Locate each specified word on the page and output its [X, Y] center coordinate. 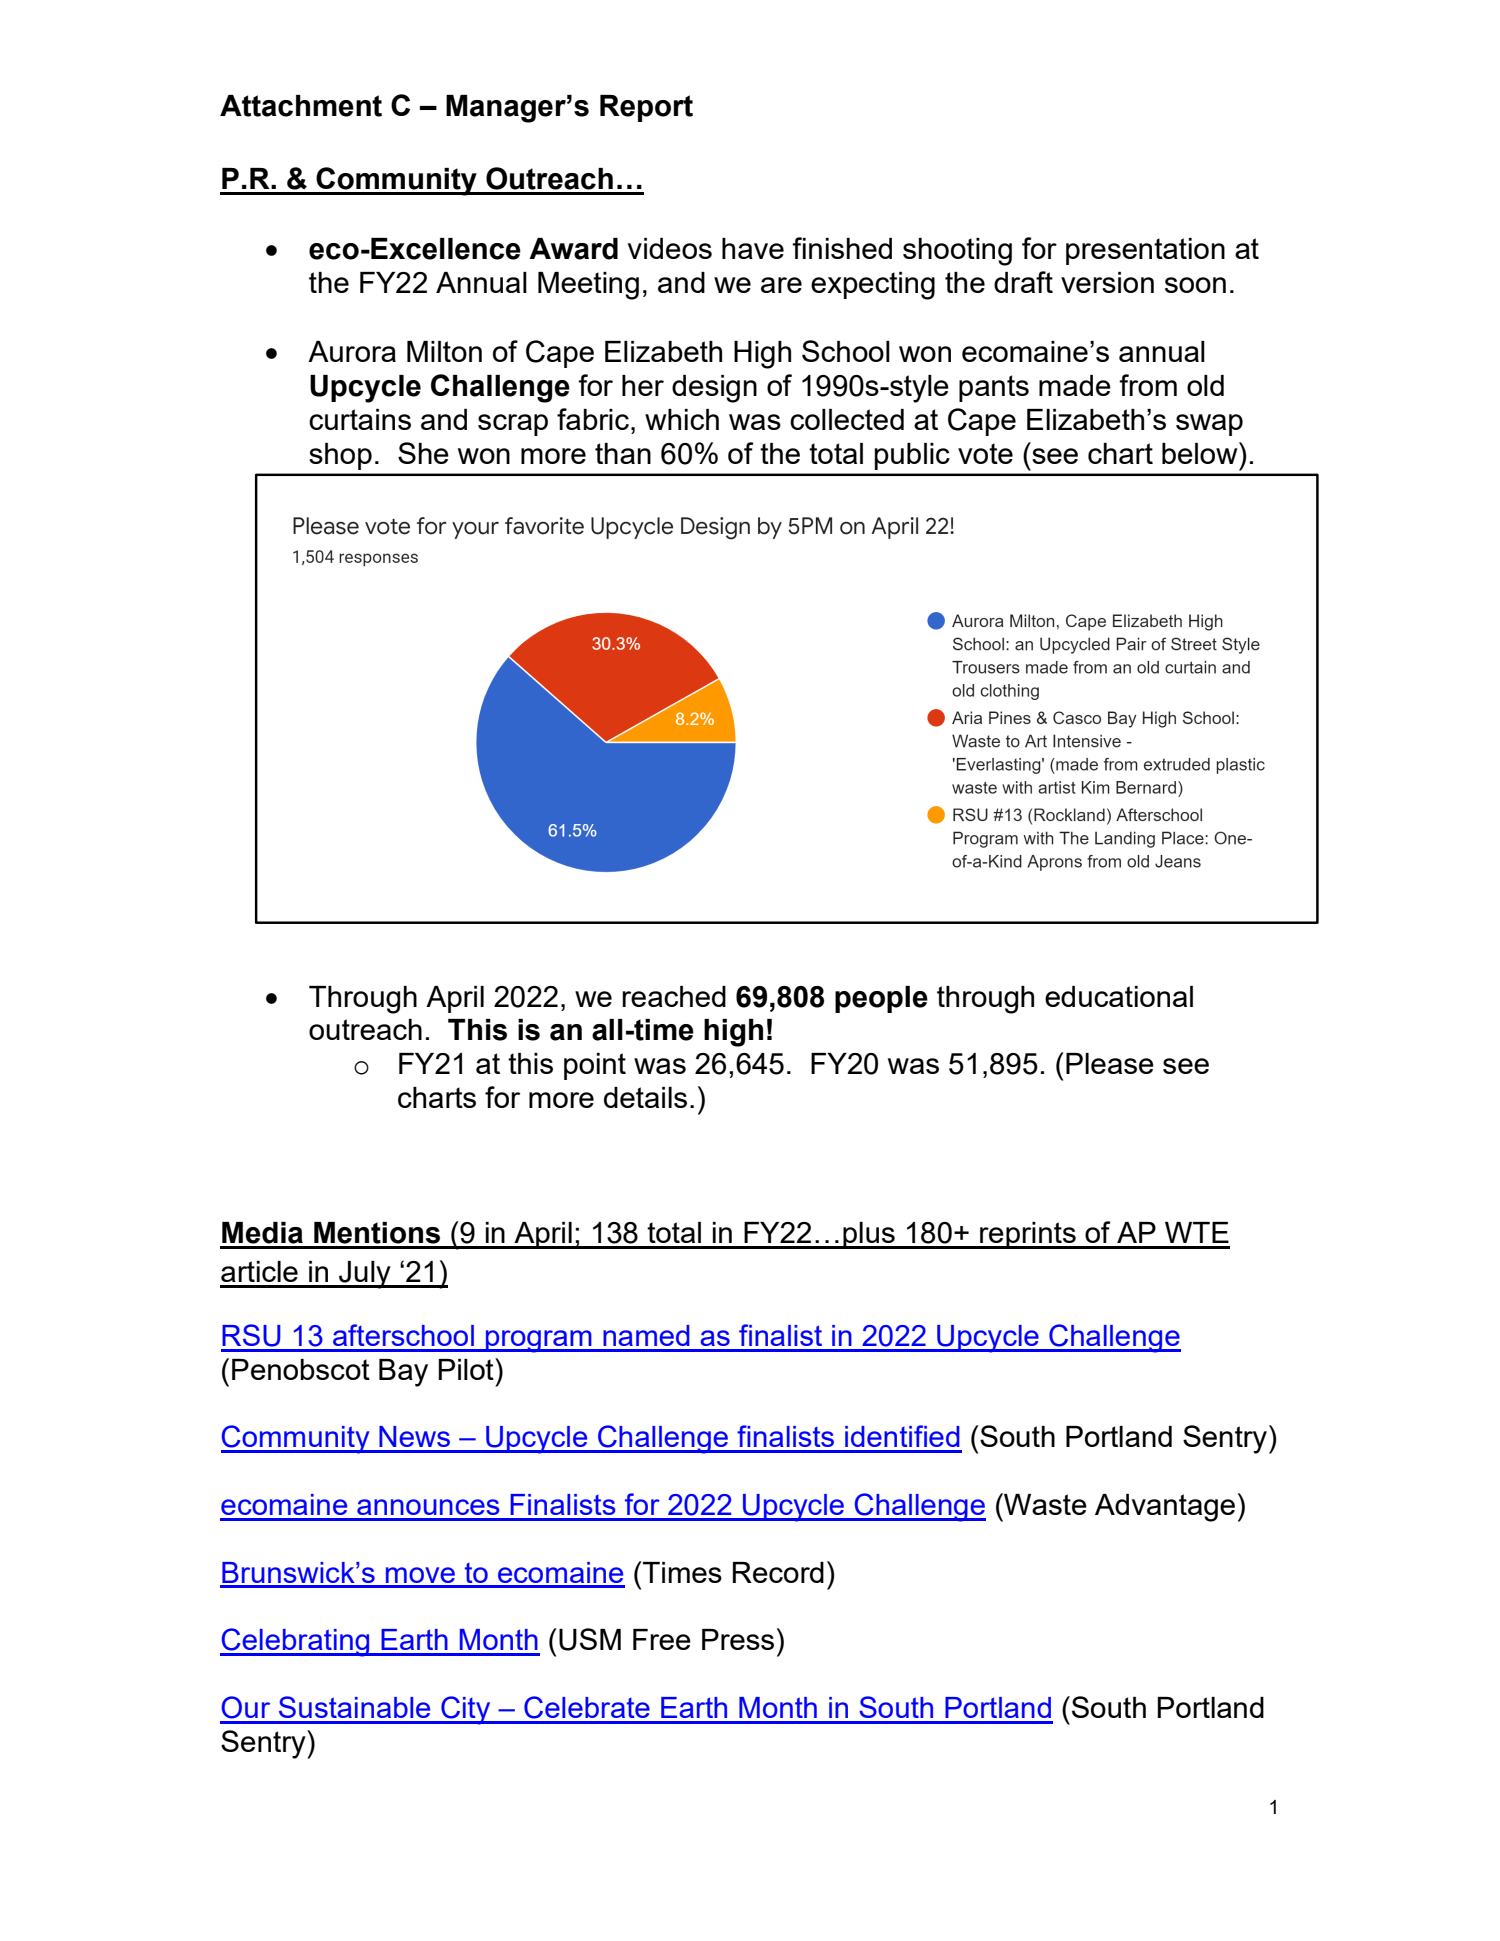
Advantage [1165, 1508]
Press [738, 1639]
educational [1119, 996]
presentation [1145, 251]
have [753, 248]
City [466, 1710]
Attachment [301, 106]
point [595, 1066]
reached [674, 996]
